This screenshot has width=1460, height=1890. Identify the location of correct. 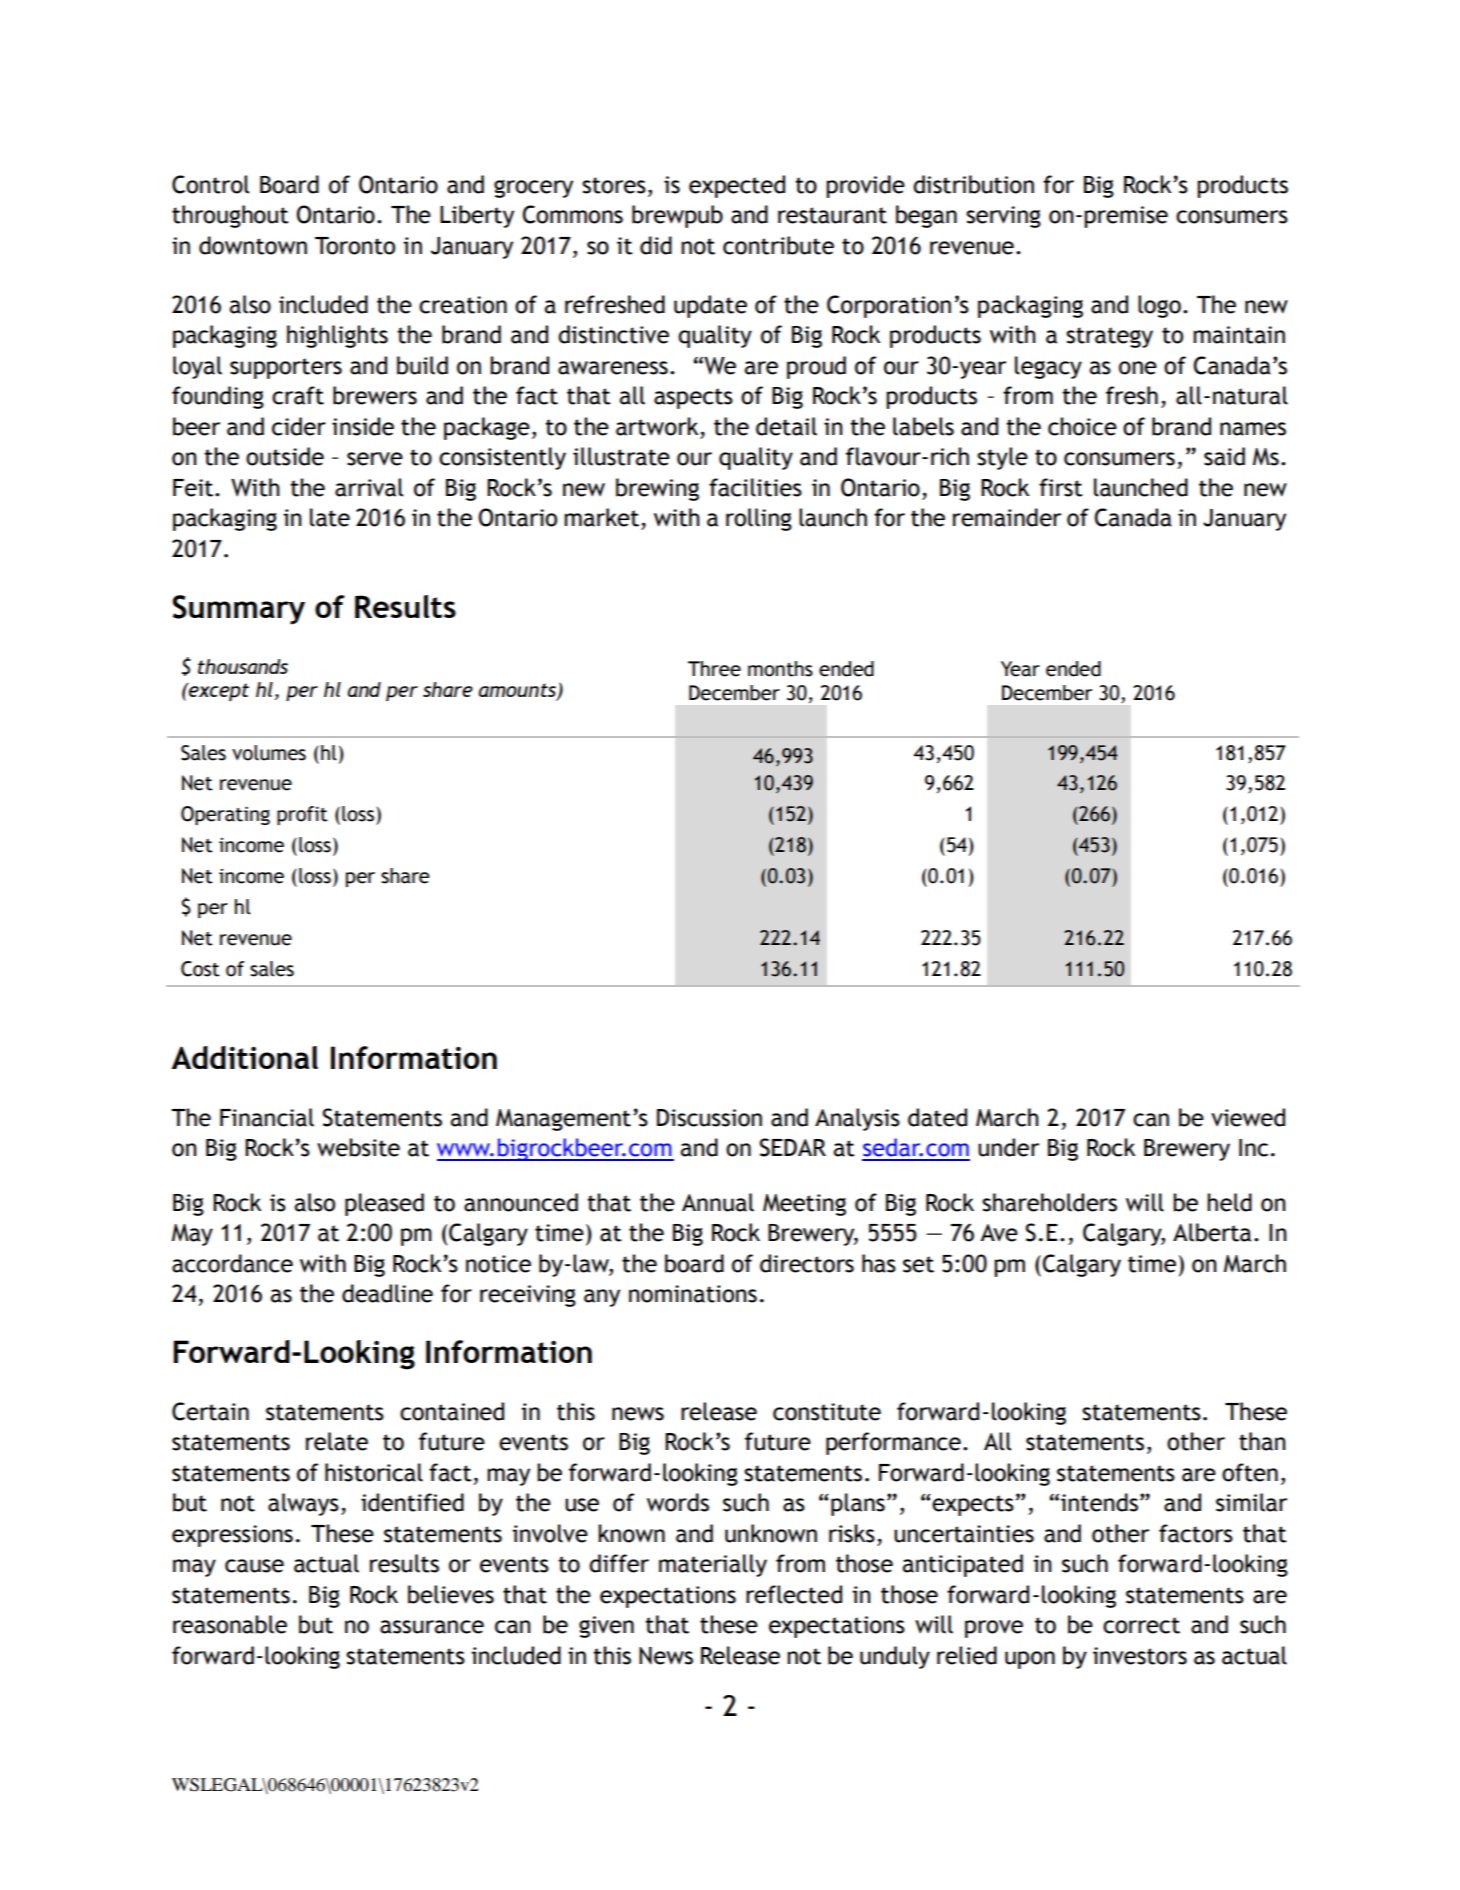
(1141, 1625).
